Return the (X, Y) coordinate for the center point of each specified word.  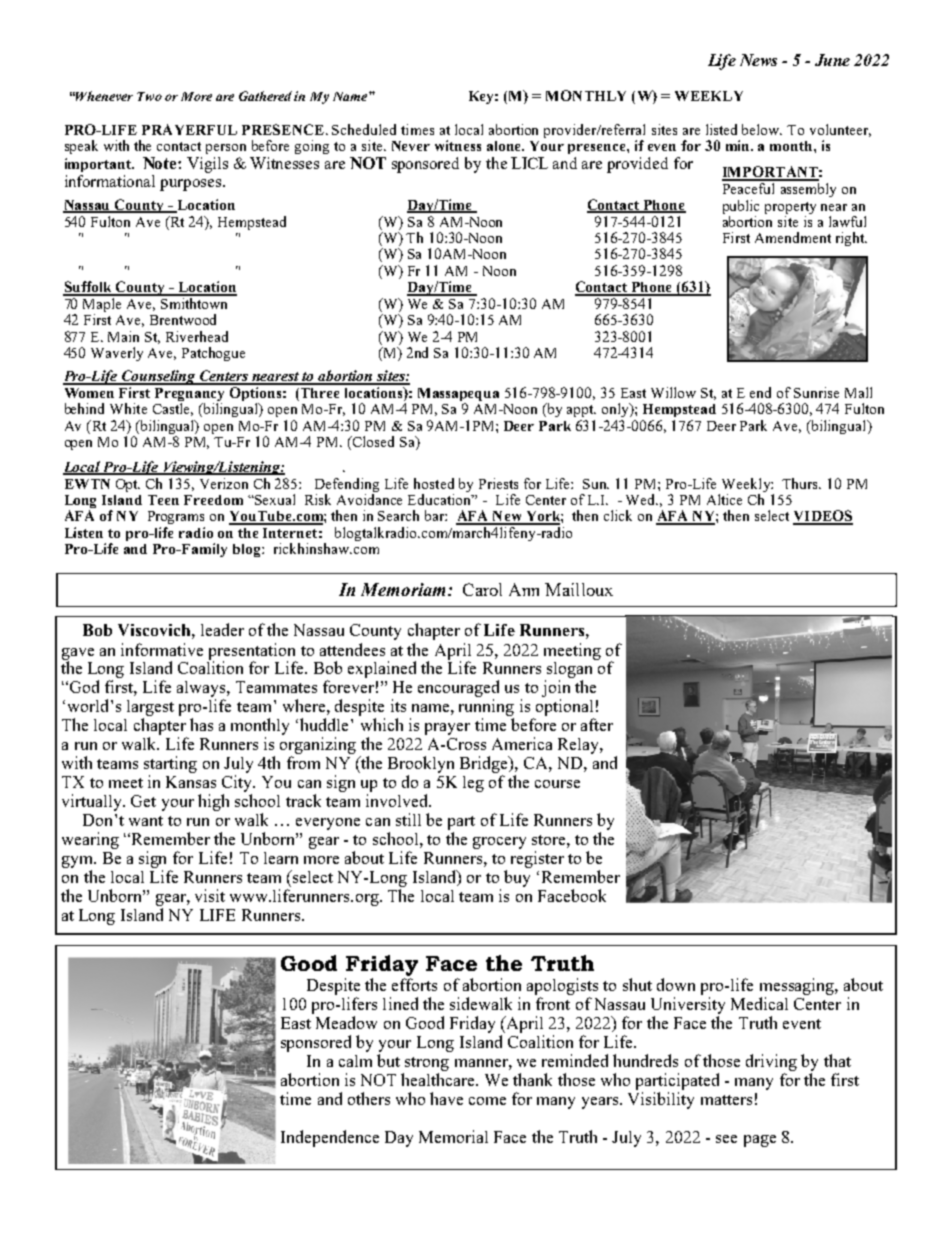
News (758, 60)
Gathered (265, 96)
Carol (482, 589)
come (487, 1101)
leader (222, 629)
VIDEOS (823, 517)
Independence (330, 1138)
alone (505, 146)
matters (726, 1100)
